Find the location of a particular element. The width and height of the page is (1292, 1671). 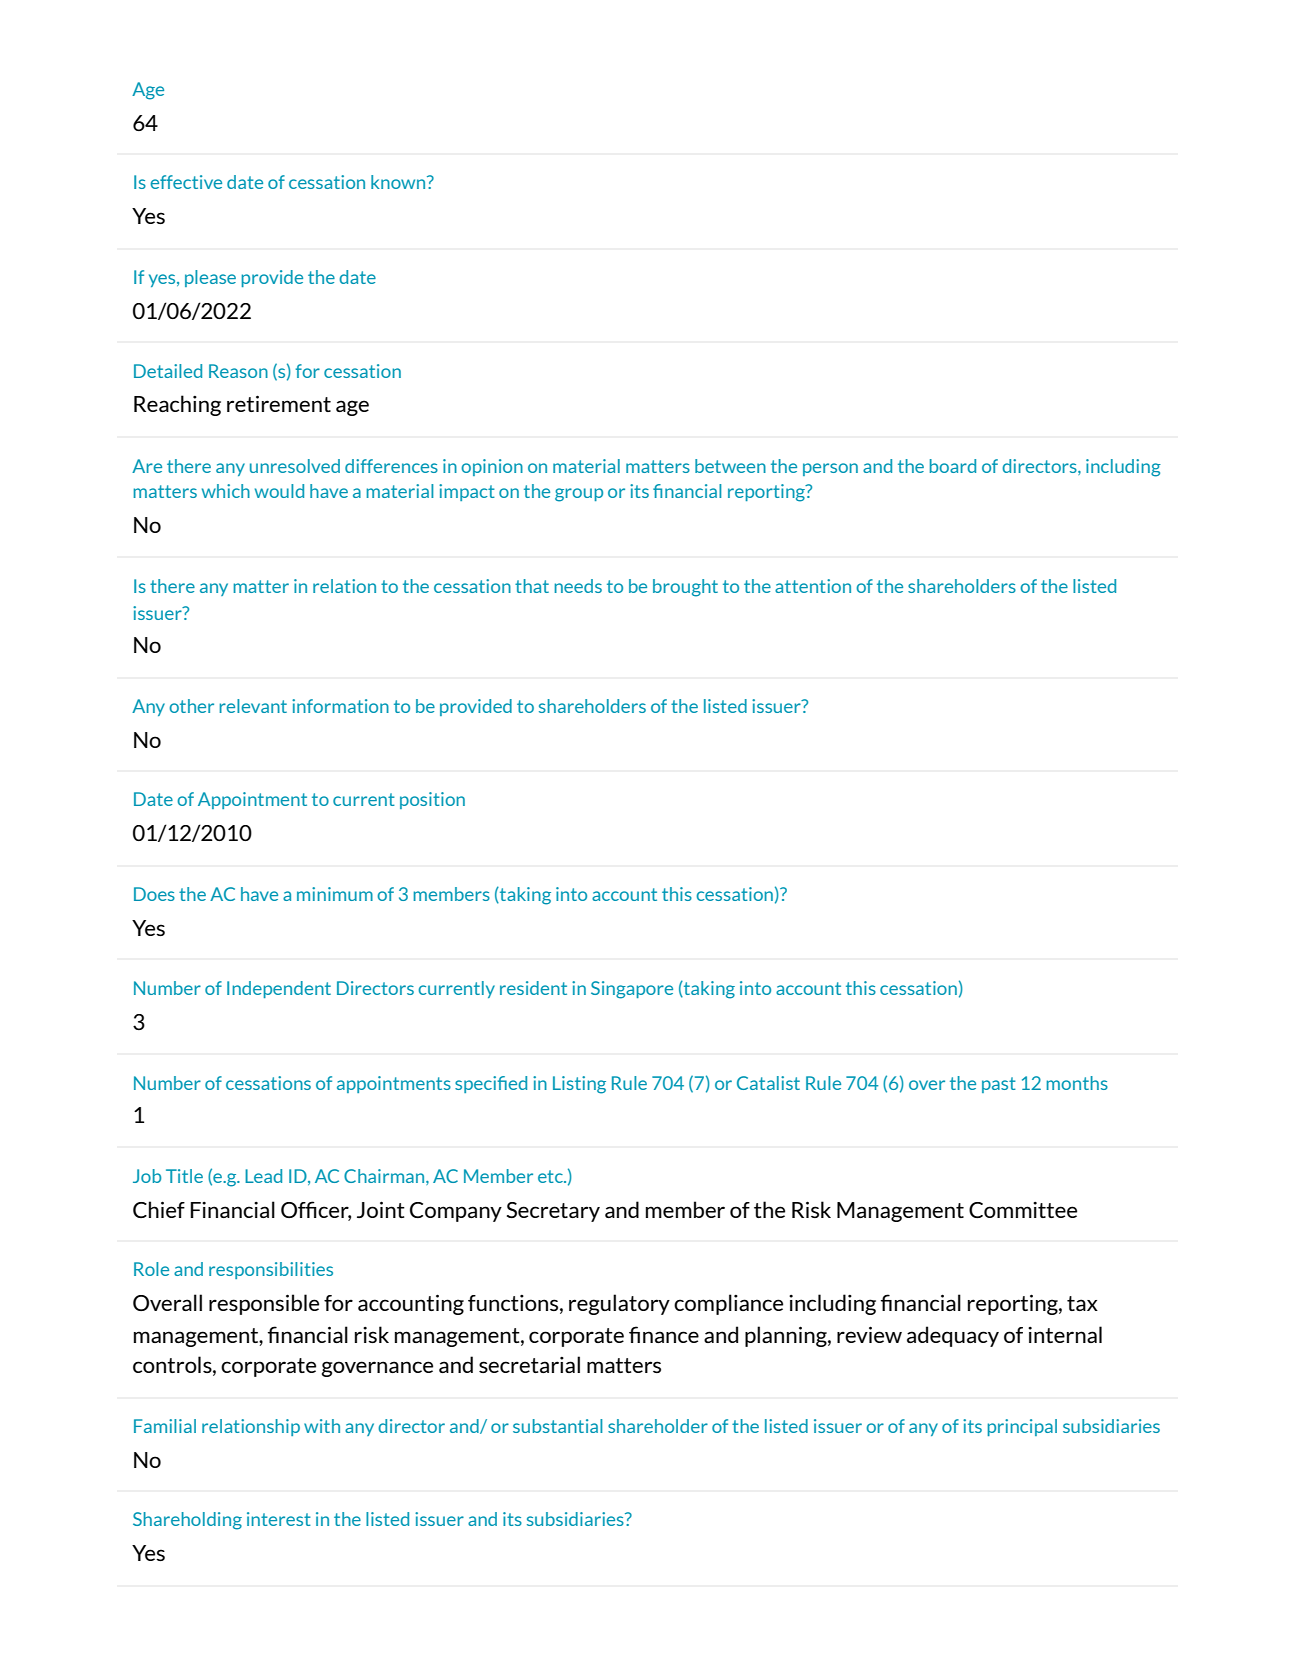

attention is located at coordinates (813, 586).
